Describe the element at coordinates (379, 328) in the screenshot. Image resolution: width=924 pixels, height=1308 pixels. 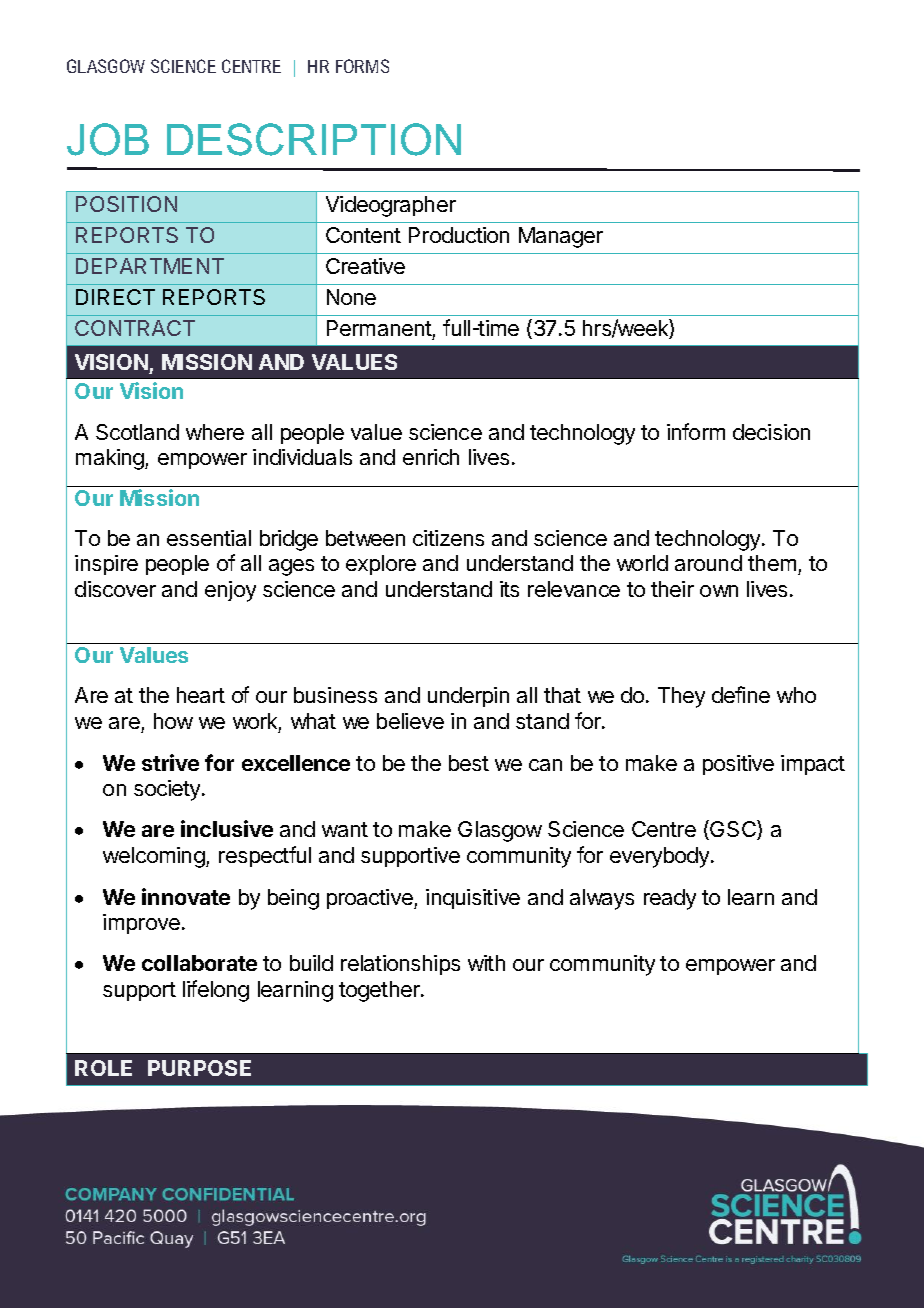
I see `Permanent` at that location.
